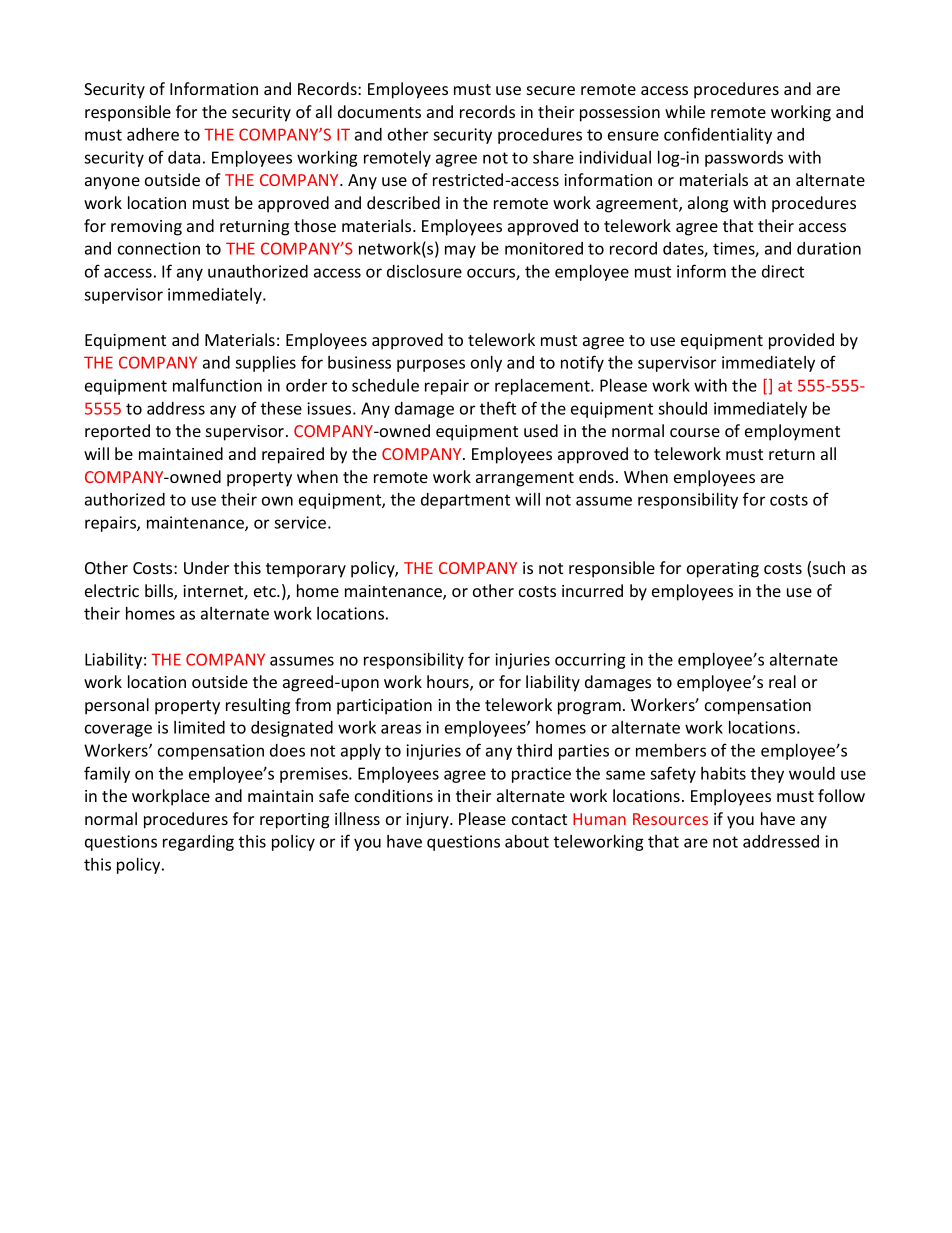 This document has width=952, height=1233. What do you see at coordinates (449, 683) in the document?
I see `hours` at bounding box center [449, 683].
